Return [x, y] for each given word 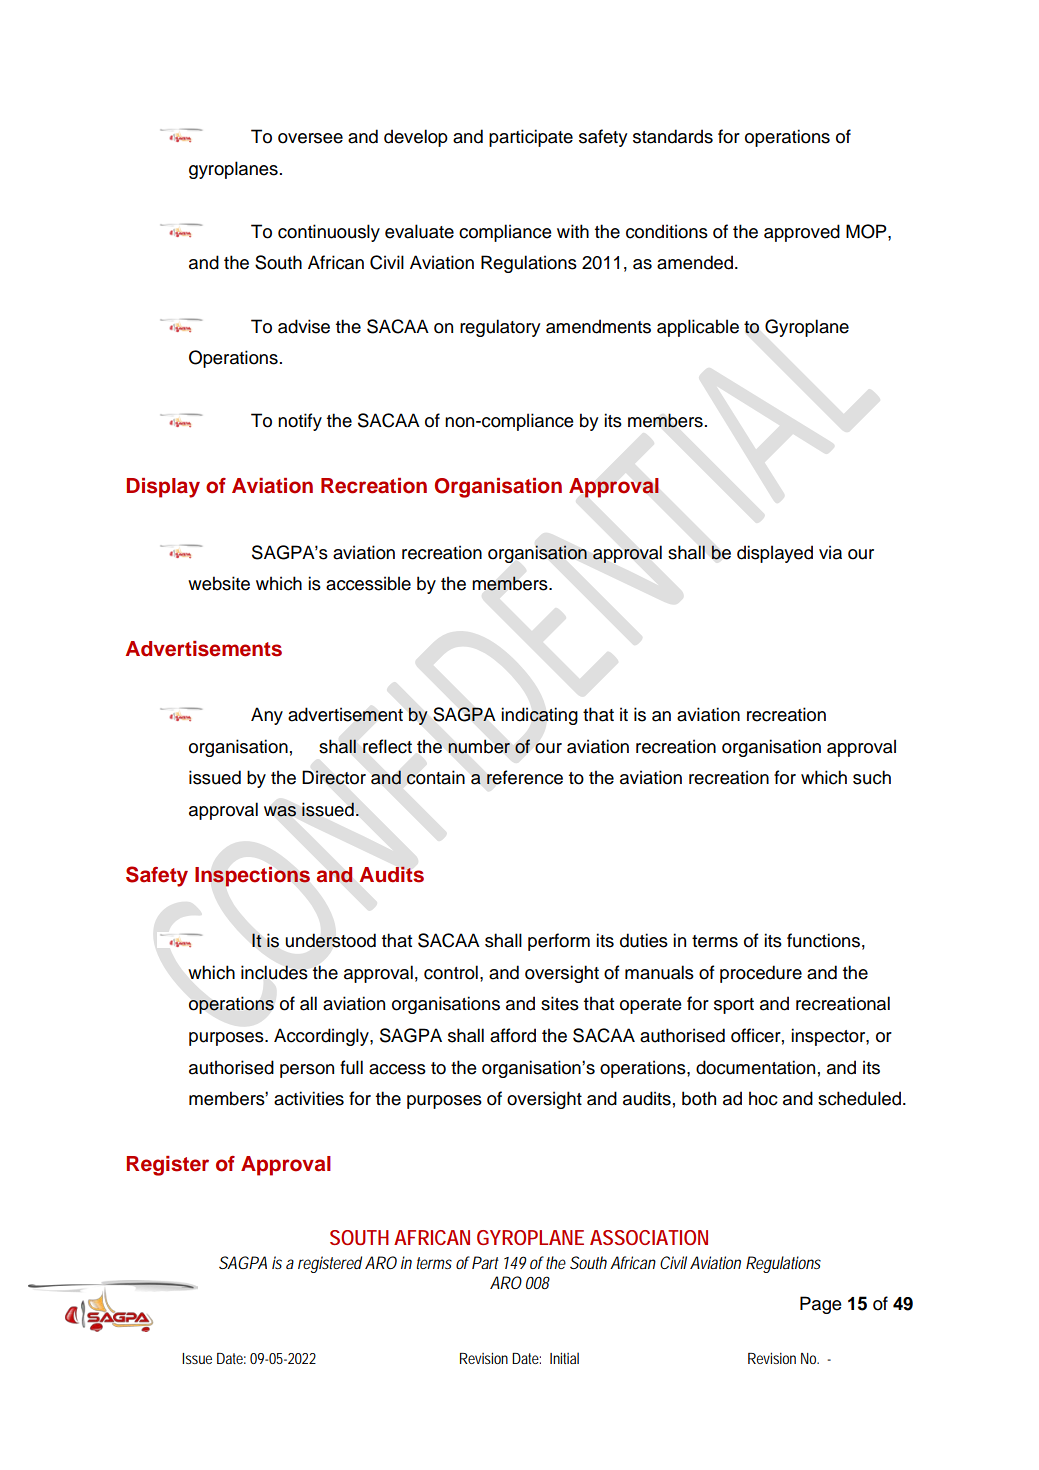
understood [330, 940]
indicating [539, 716]
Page [821, 1305]
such [872, 777]
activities [309, 1098]
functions [823, 940]
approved [802, 233]
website [219, 583]
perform [559, 942]
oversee [310, 138]
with [573, 231]
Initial [564, 1358]
